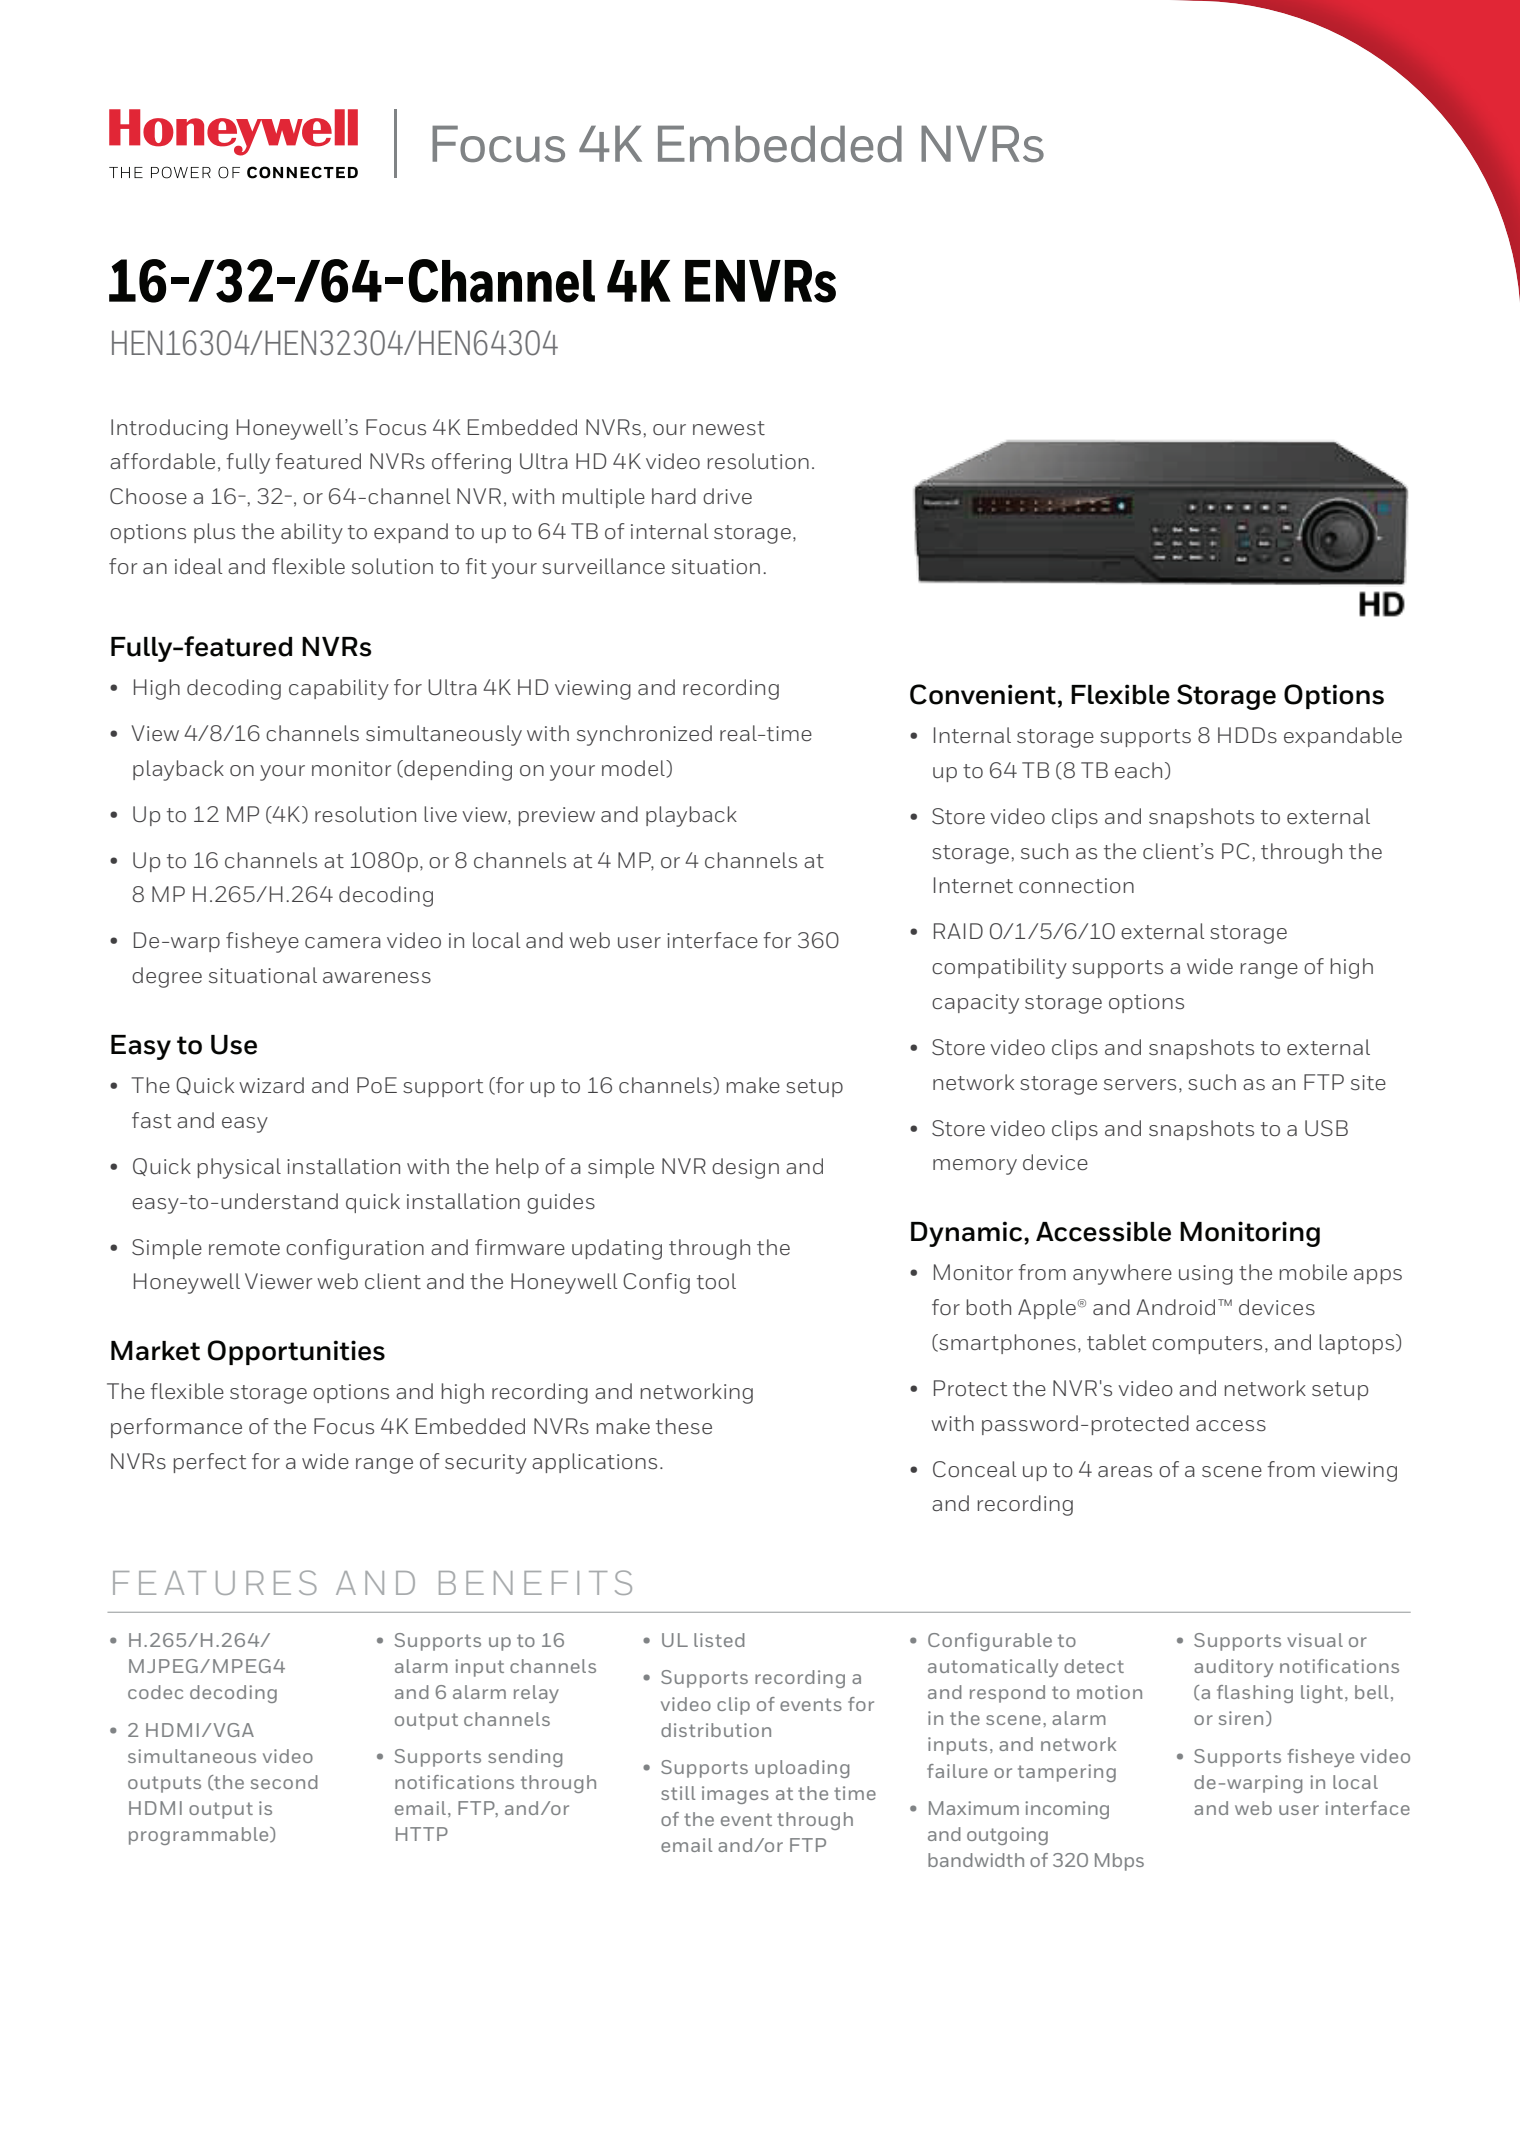 This page has width=1520, height=2150. What do you see at coordinates (284, 1782) in the page?
I see `second` at bounding box center [284, 1782].
